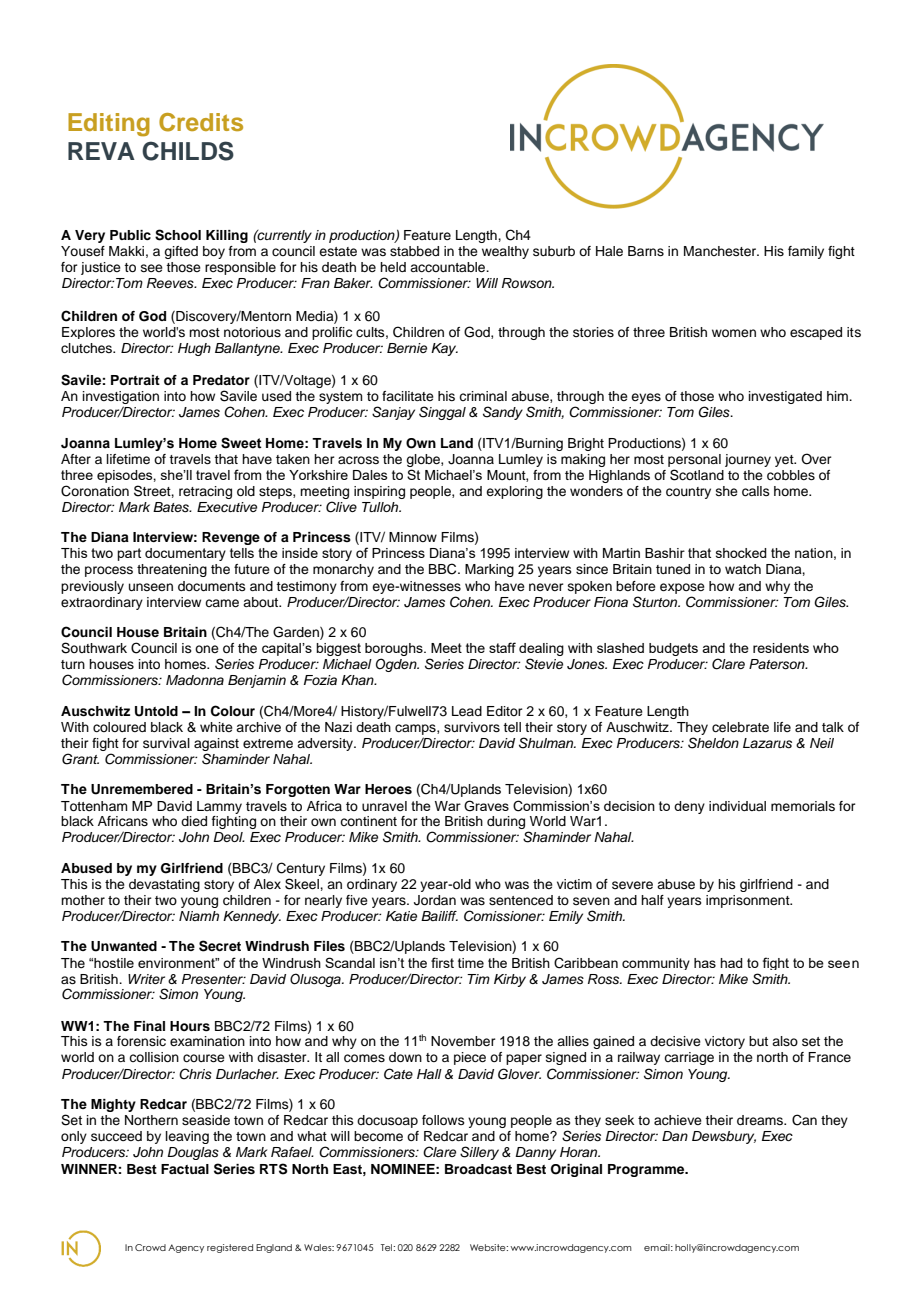  What do you see at coordinates (785, 397) in the page?
I see `investigated` at bounding box center [785, 397].
